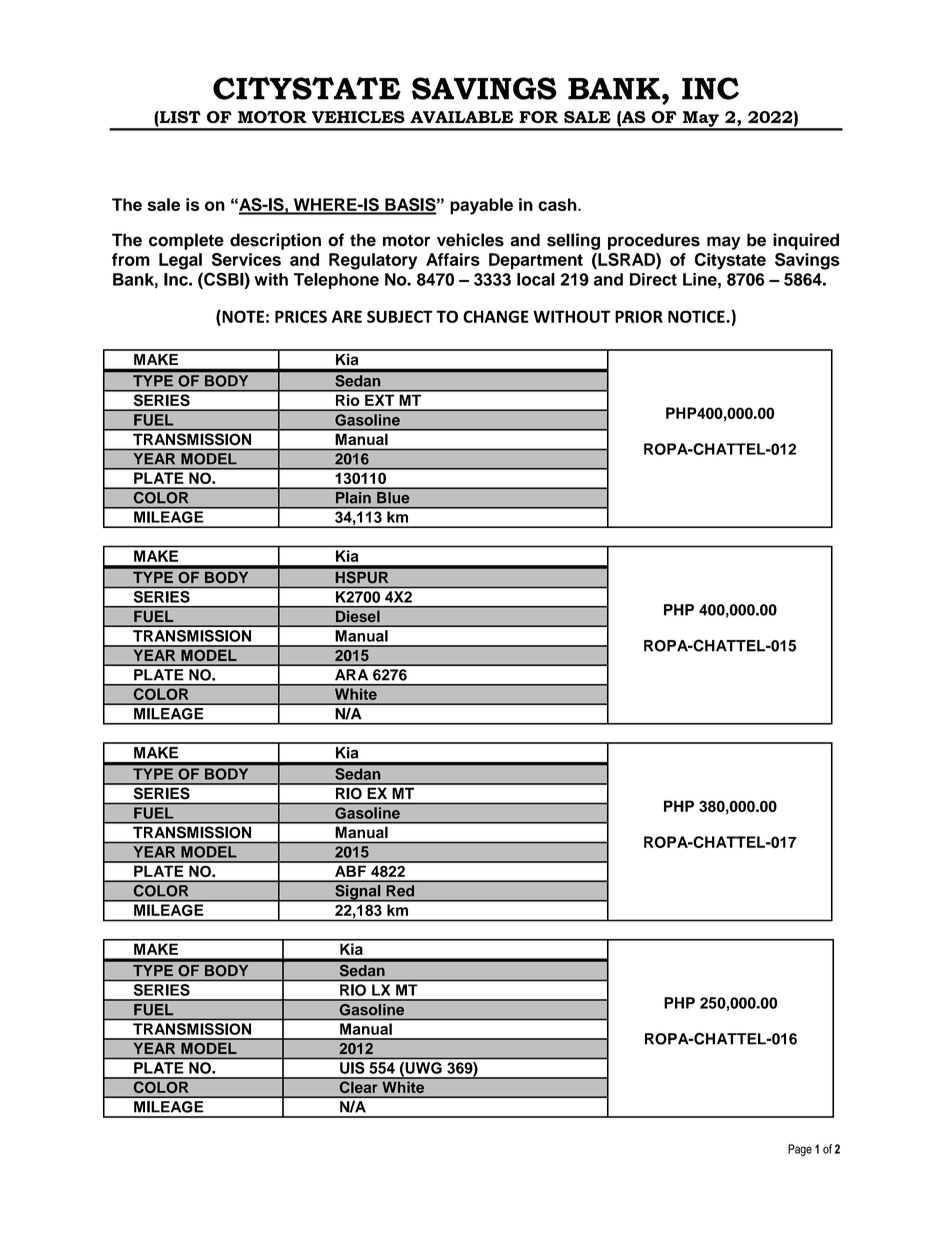 Image resolution: width=952 pixels, height=1233 pixels. Describe the element at coordinates (496, 316) in the screenshot. I see `CHANGE` at that location.
